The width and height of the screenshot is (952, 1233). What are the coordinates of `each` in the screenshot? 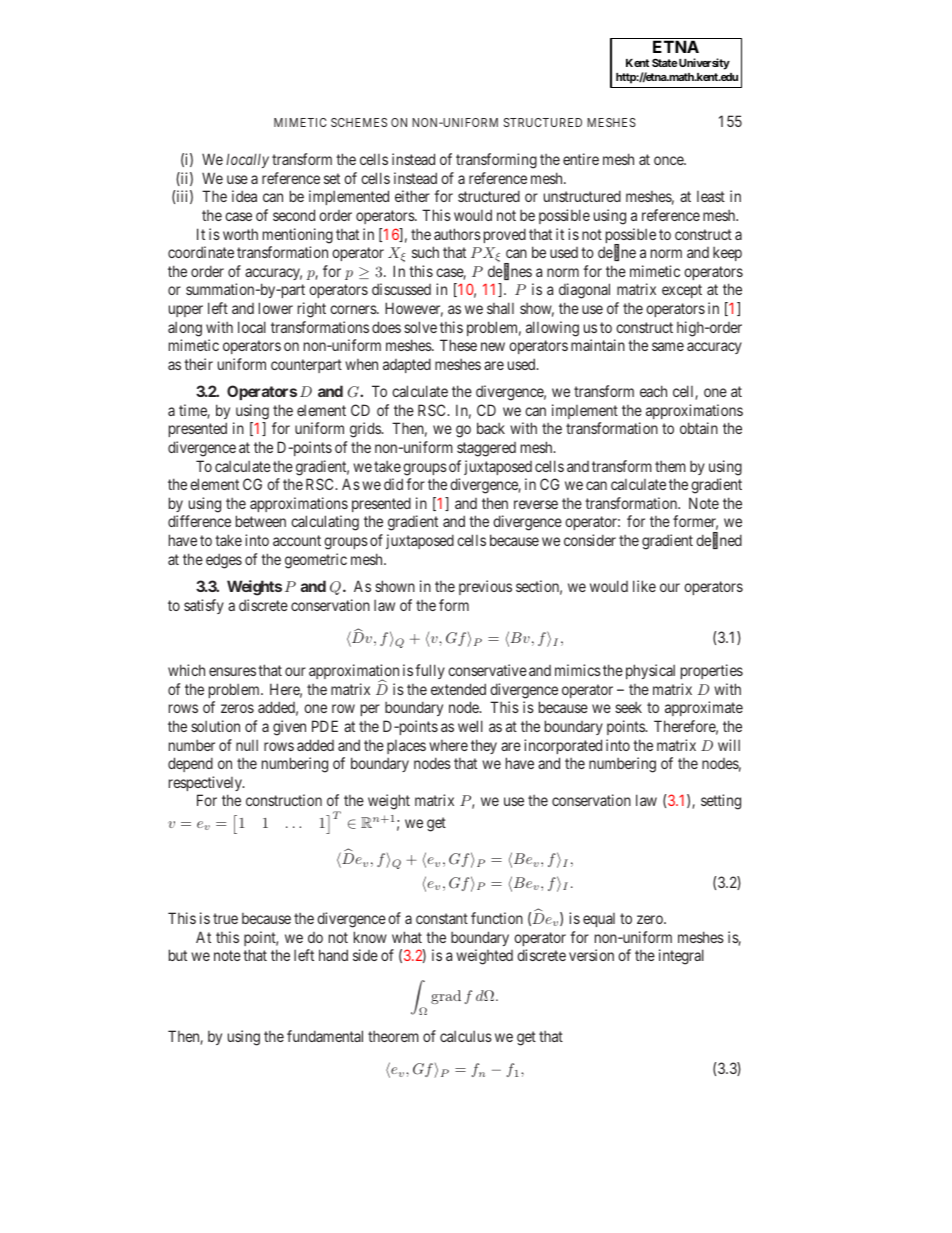 It's located at (653, 391).
